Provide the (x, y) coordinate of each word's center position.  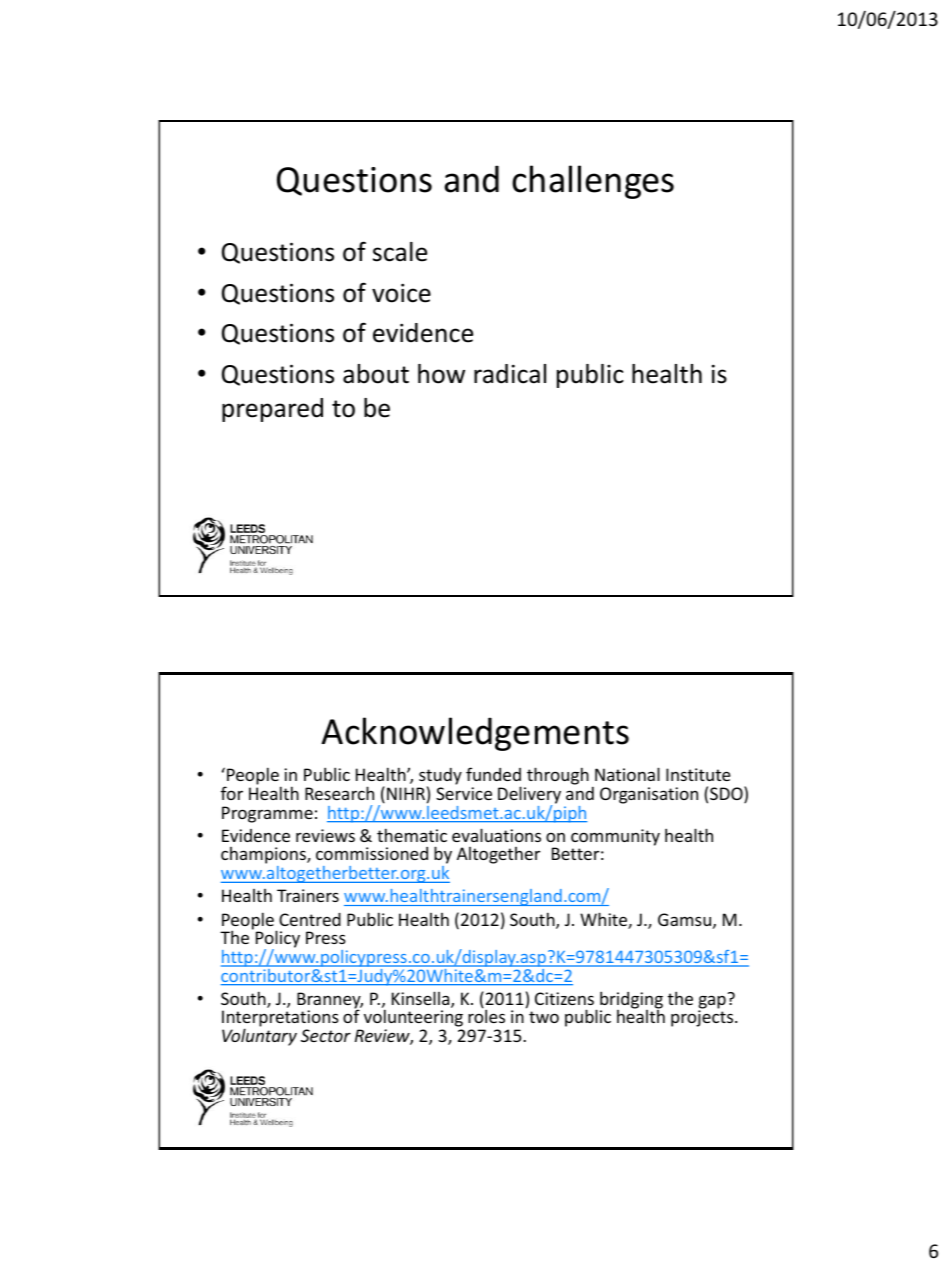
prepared (272, 410)
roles (486, 1015)
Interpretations (280, 1020)
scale (400, 252)
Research (339, 793)
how (441, 374)
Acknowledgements (475, 734)
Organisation (649, 795)
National (627, 774)
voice (401, 293)
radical (510, 374)
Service (464, 793)
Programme (267, 814)
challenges (593, 182)
